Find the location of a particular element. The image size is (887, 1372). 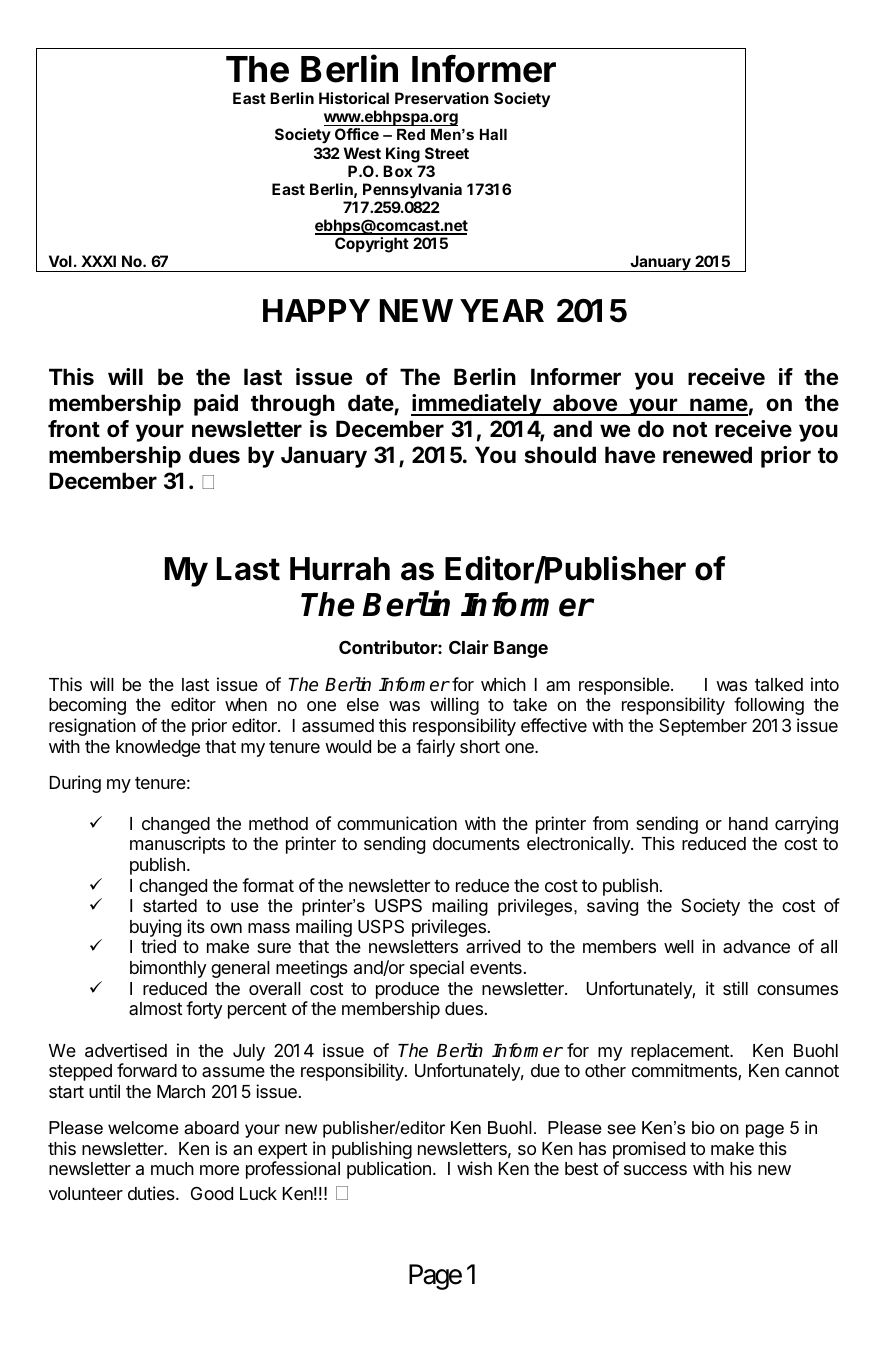

Clair is located at coordinates (469, 647).
